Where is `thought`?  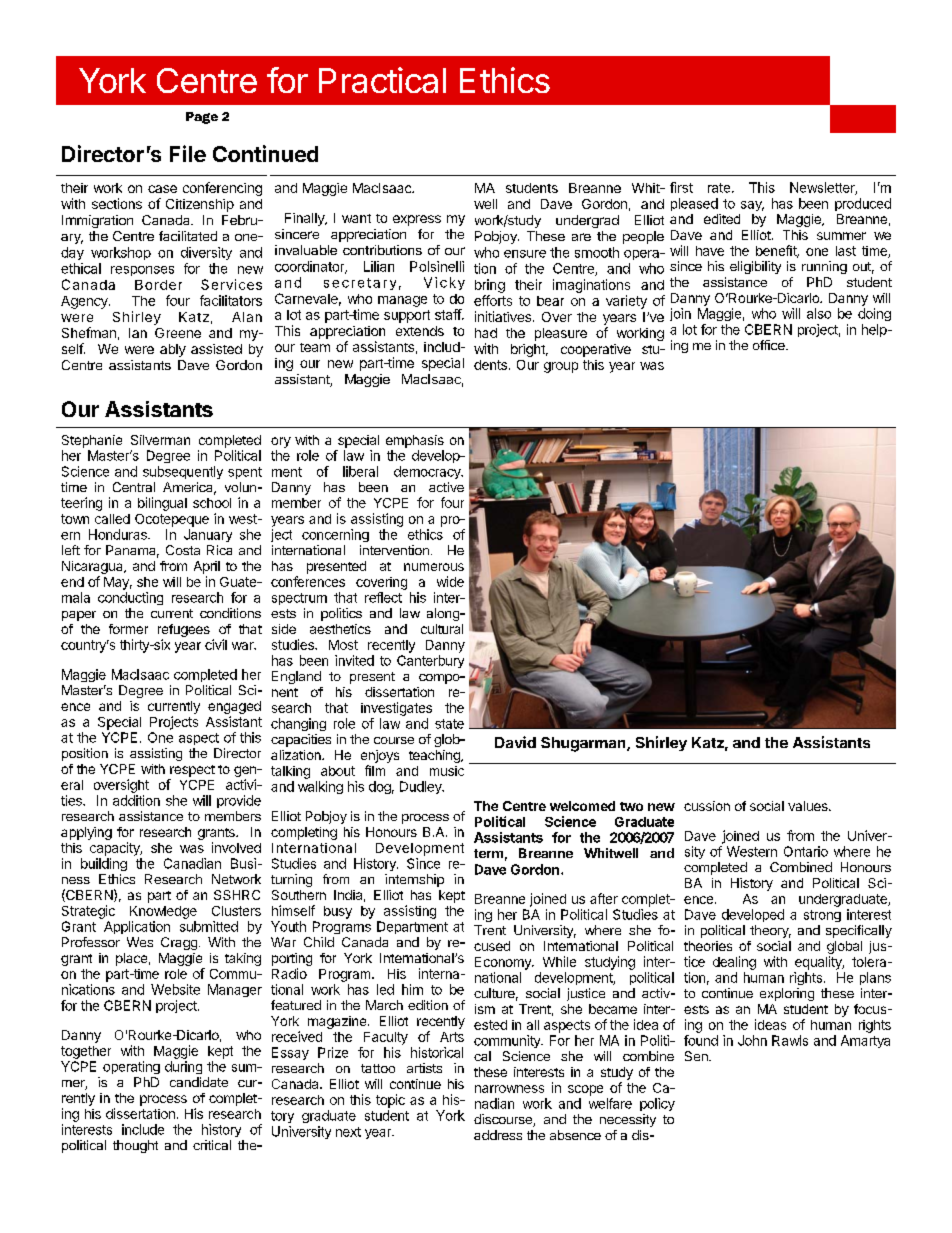 thought is located at coordinates (135, 1146).
